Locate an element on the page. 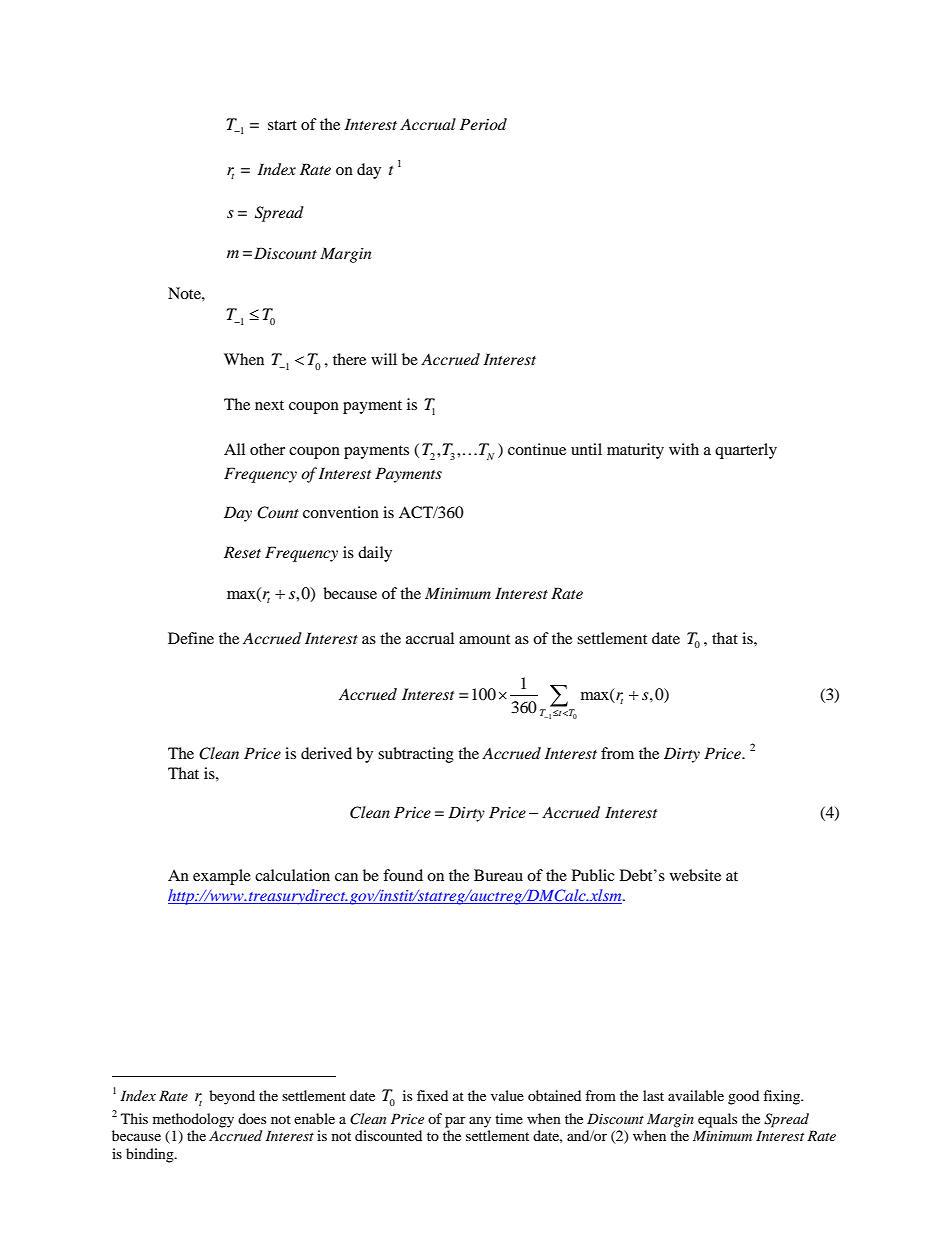  example is located at coordinates (222, 877).
